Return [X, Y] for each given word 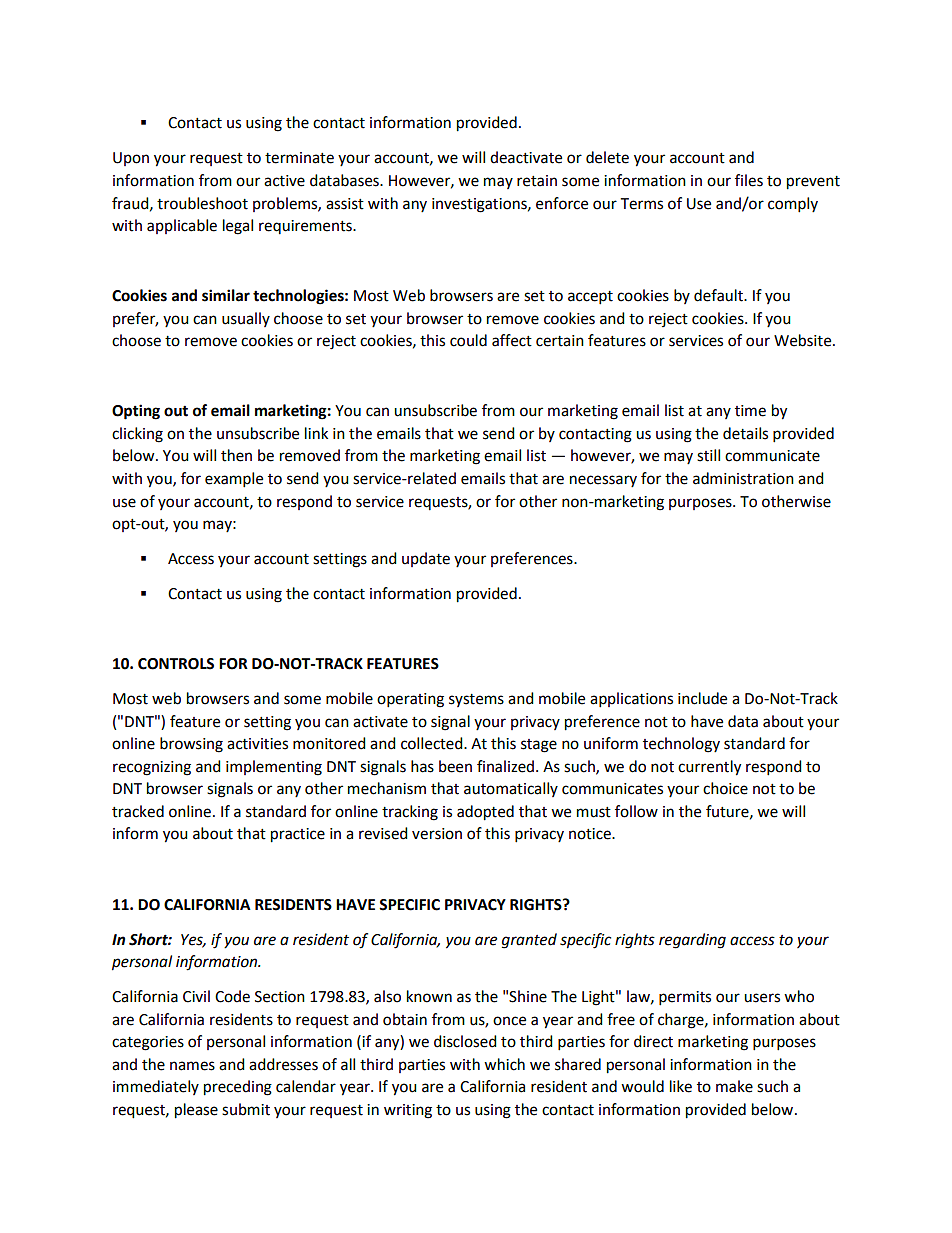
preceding [238, 1088]
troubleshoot [202, 203]
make [734, 1086]
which [504, 1064]
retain [537, 181]
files [749, 180]
